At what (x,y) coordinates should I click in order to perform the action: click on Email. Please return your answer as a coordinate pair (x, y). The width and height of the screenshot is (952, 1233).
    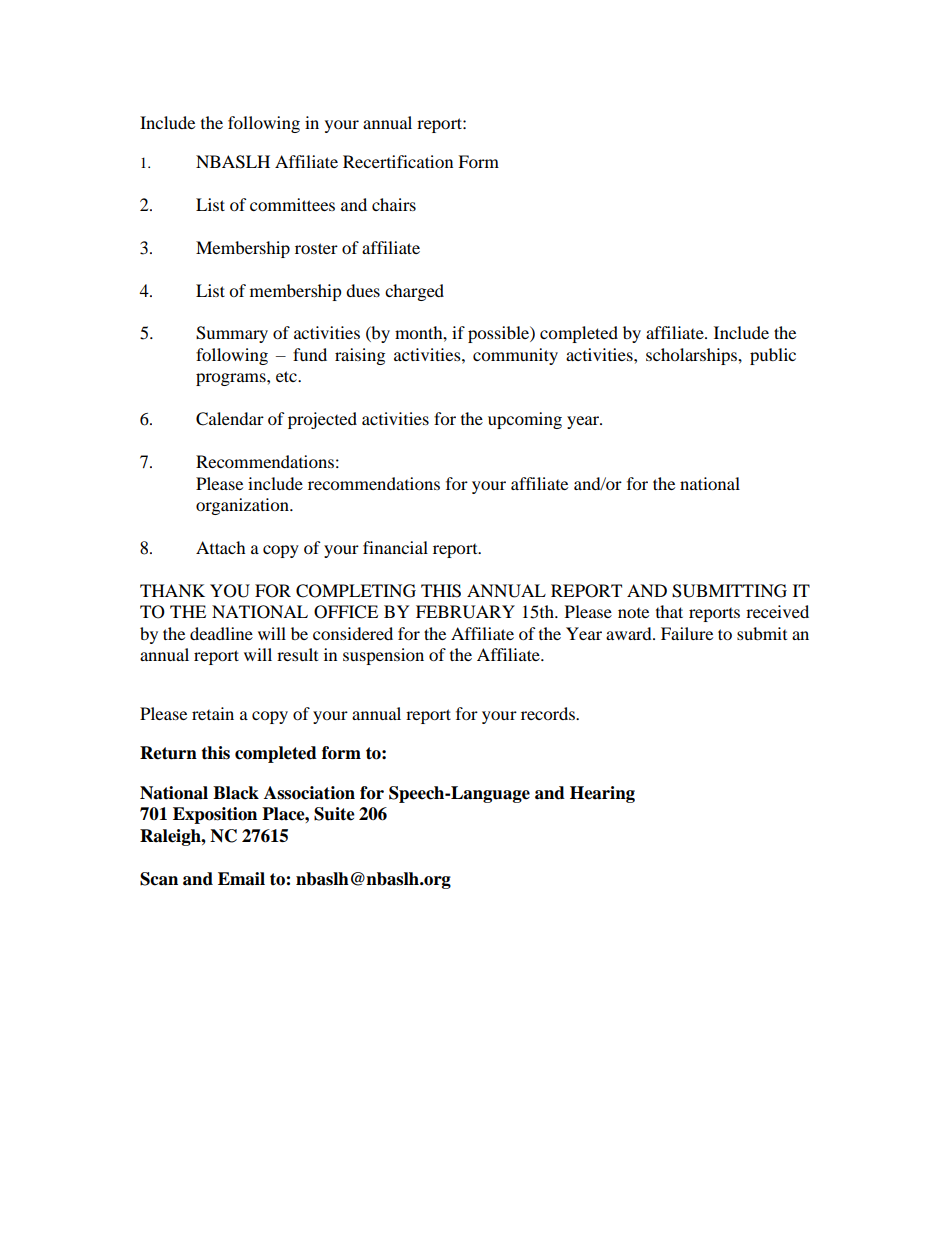
    Looking at the image, I should click on (241, 879).
